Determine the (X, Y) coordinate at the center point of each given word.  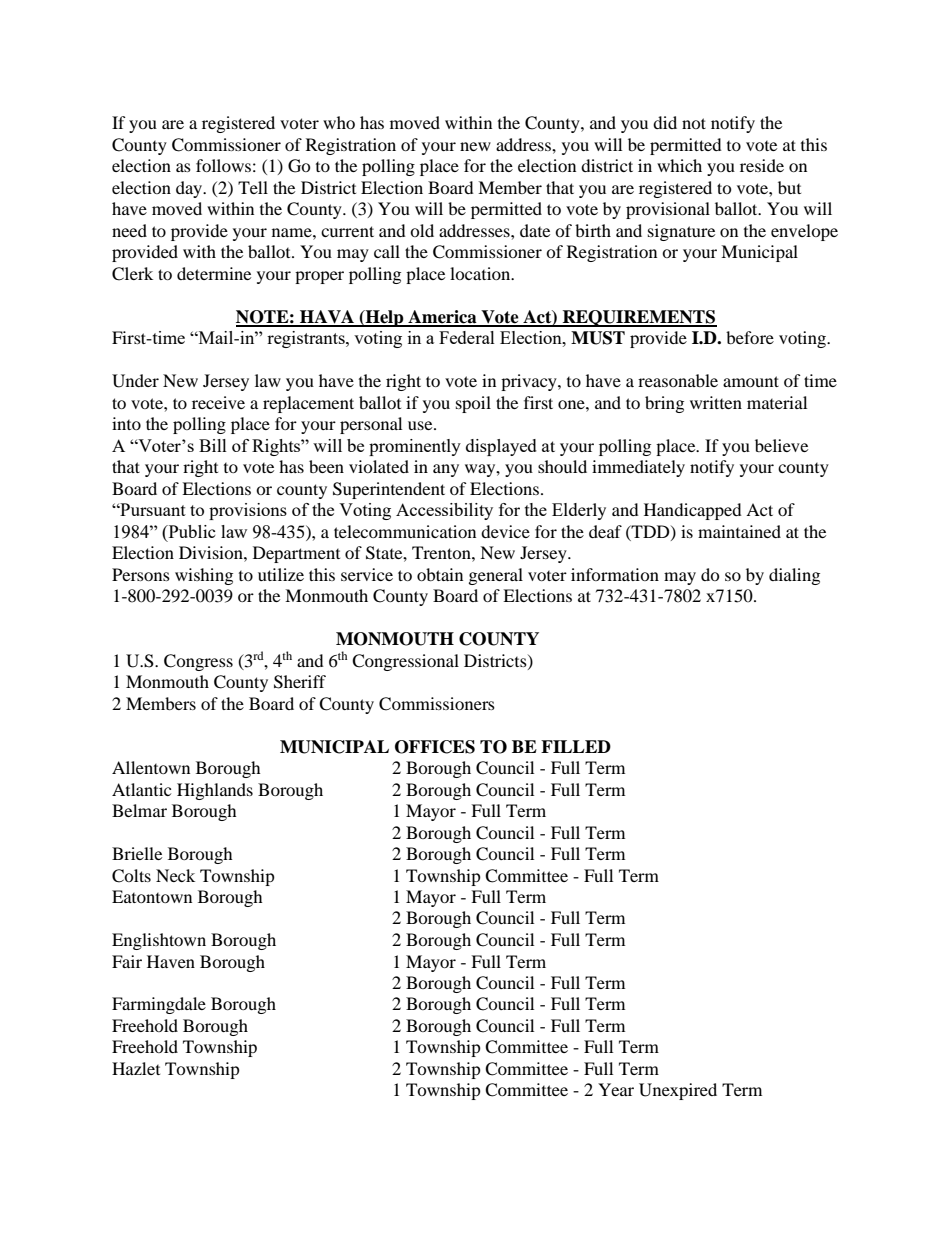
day (190, 189)
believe (781, 445)
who (339, 122)
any (446, 470)
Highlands (215, 791)
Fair (127, 961)
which (679, 165)
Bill (213, 445)
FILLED (576, 746)
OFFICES (435, 747)
